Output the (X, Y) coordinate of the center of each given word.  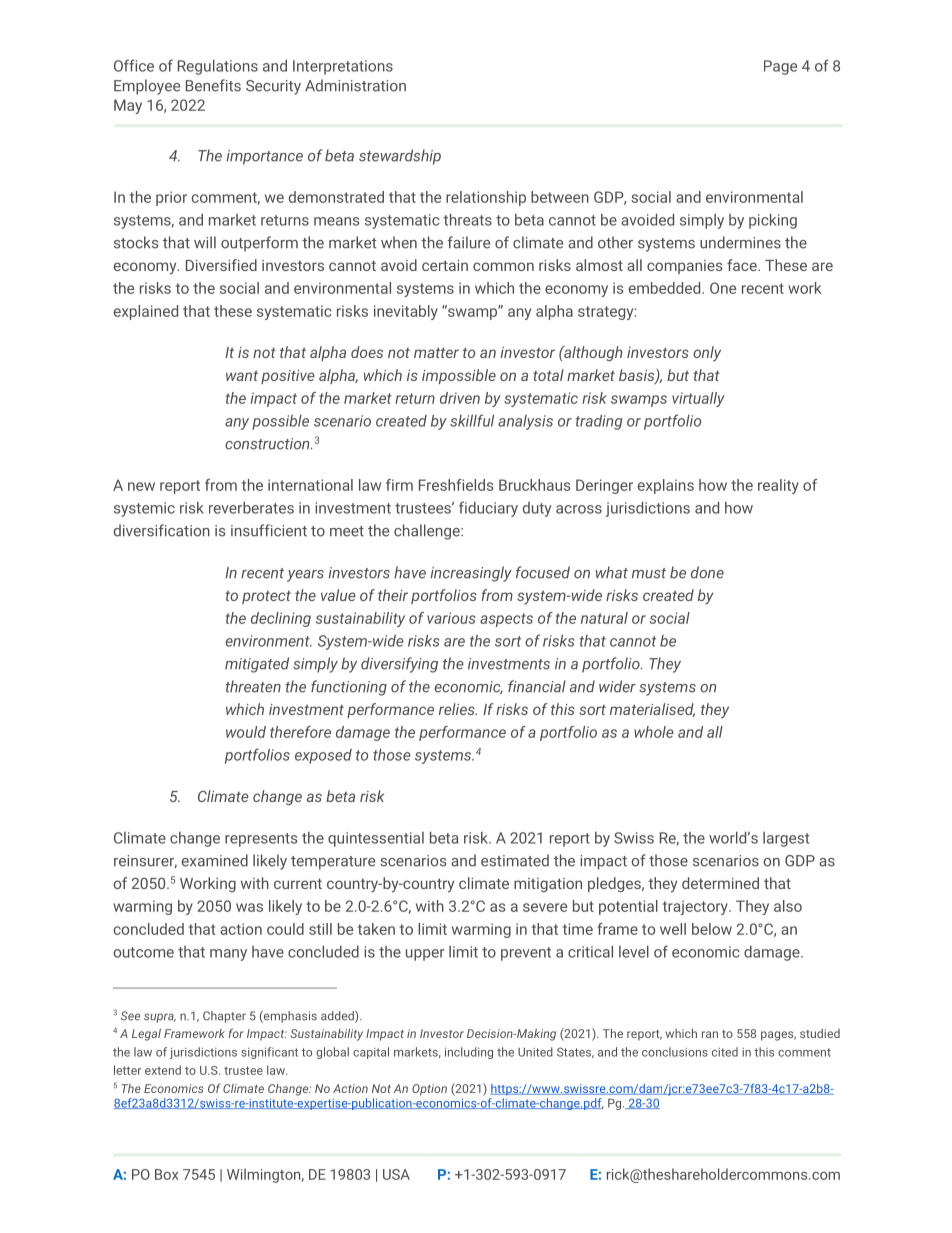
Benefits (213, 85)
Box (166, 1174)
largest (786, 839)
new (141, 486)
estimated (515, 860)
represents (261, 840)
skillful (472, 420)
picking (773, 221)
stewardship (400, 157)
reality (778, 486)
